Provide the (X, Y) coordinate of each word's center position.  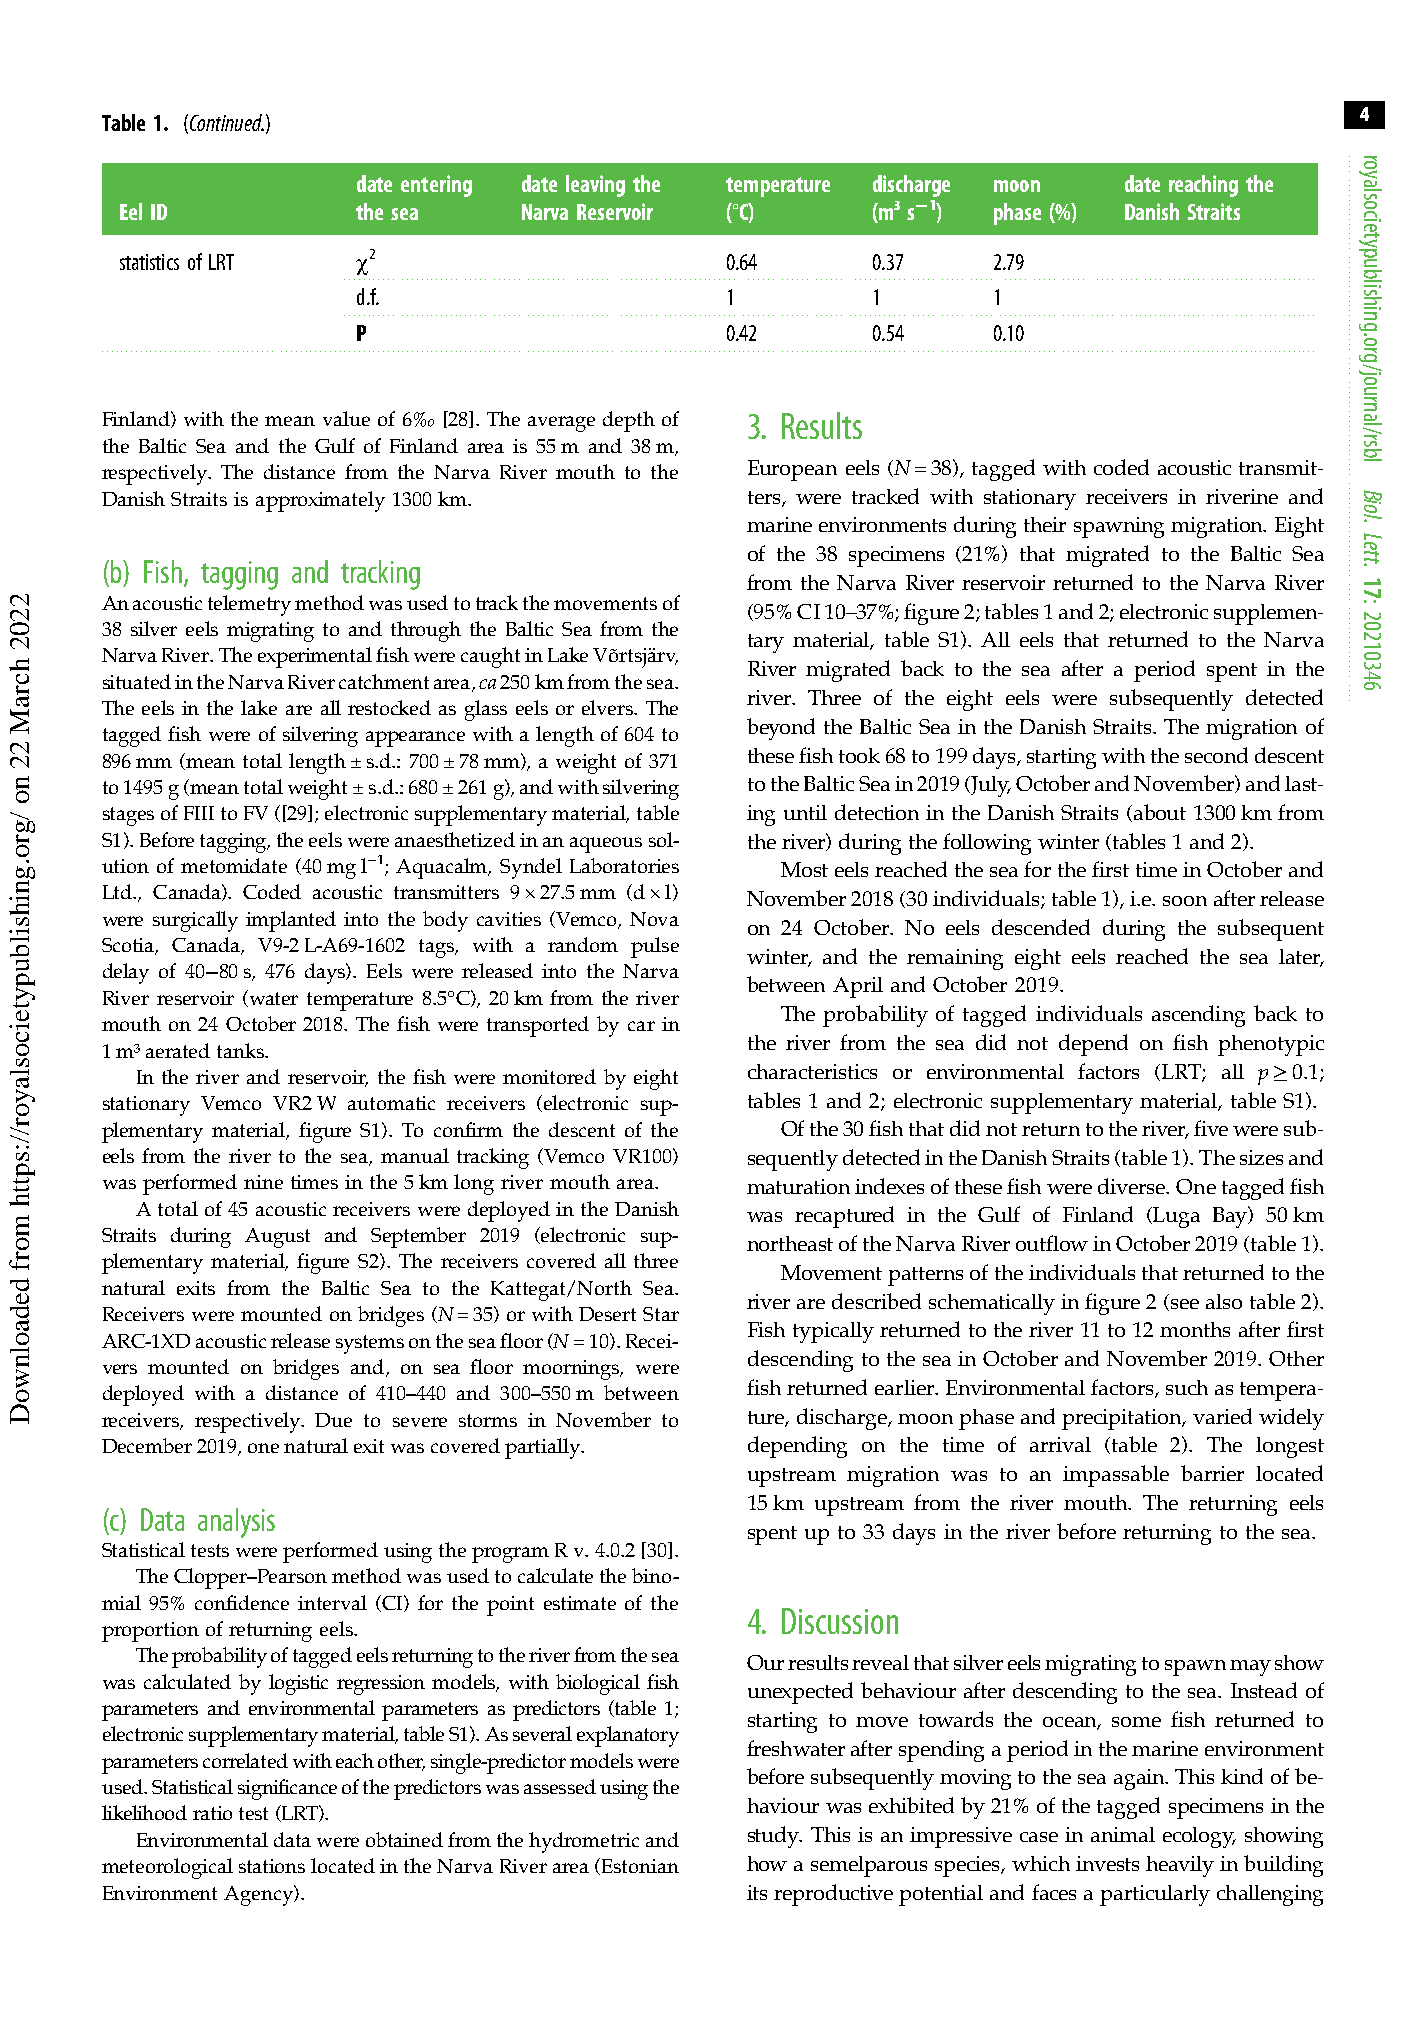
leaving (595, 186)
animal (1123, 1834)
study (775, 1837)
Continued (227, 122)
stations (272, 1866)
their (1045, 524)
